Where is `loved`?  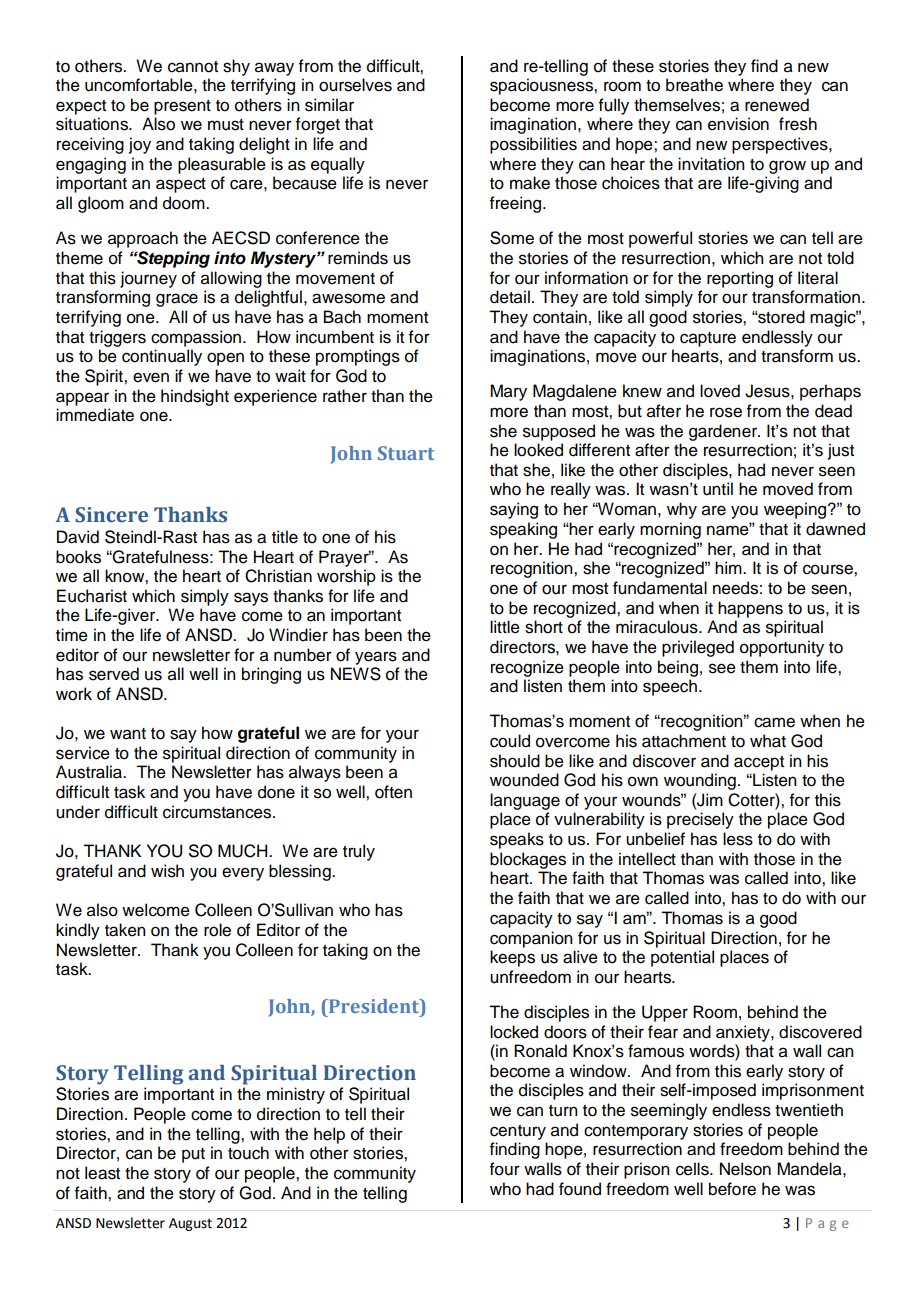
loved is located at coordinates (720, 391).
